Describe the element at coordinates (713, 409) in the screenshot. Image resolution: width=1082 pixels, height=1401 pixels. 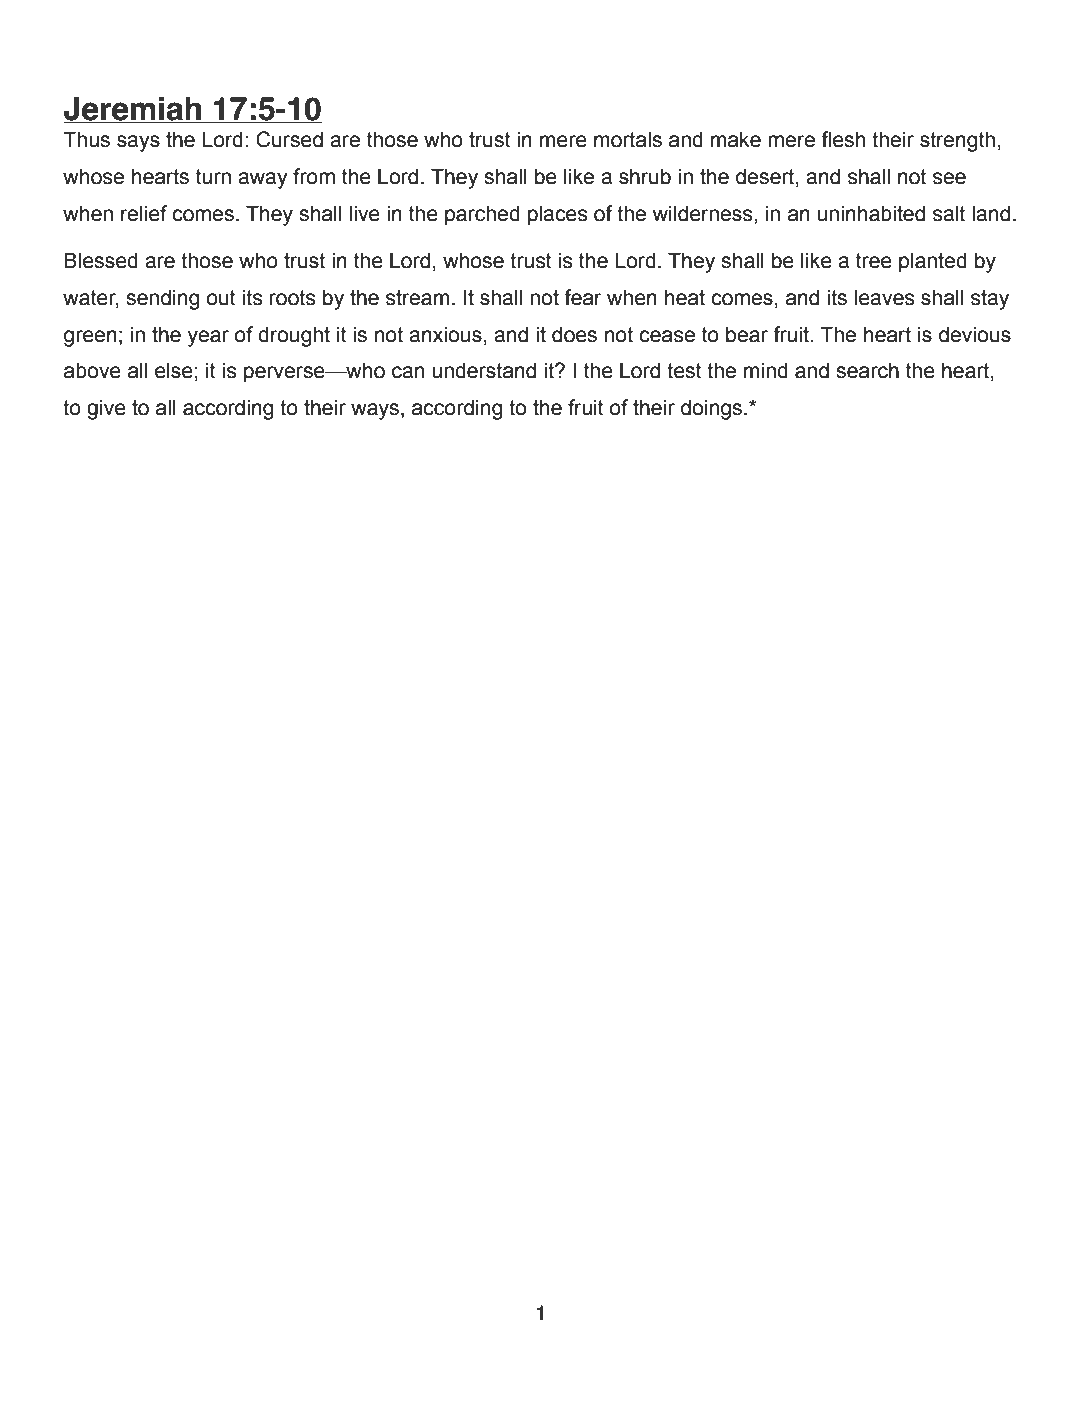
I see `doings` at that location.
